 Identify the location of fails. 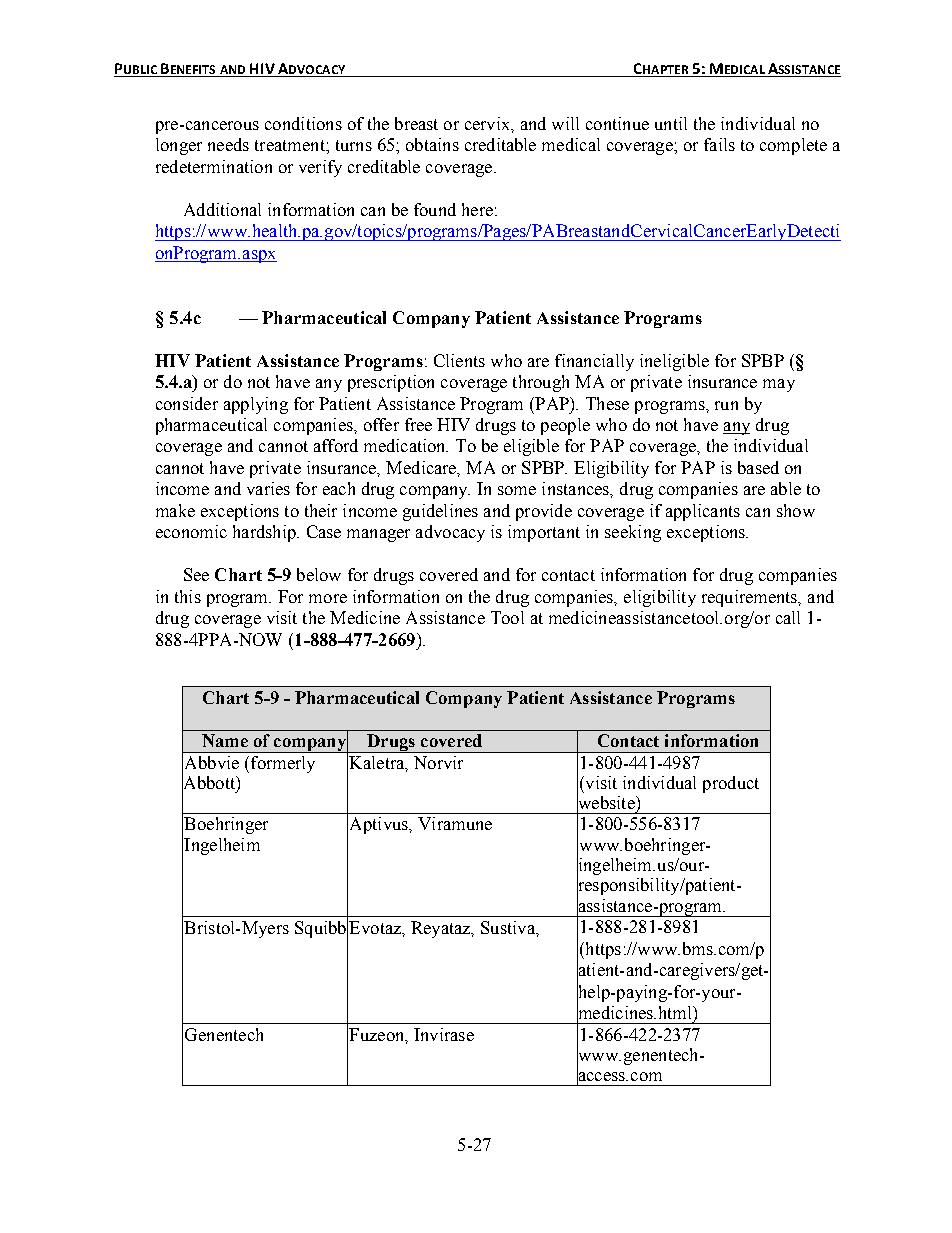
(719, 144).
